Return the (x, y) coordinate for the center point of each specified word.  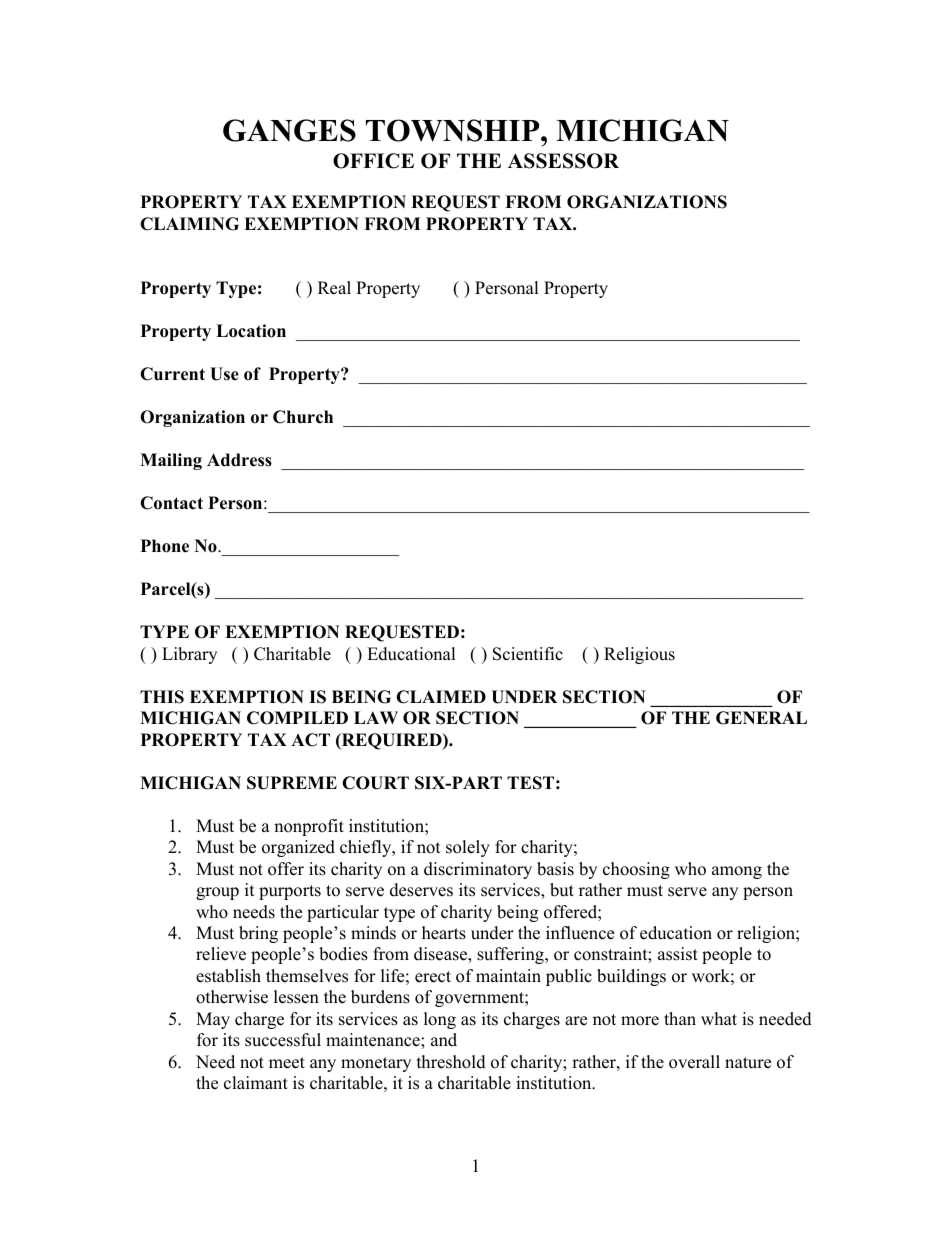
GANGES (289, 130)
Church (303, 417)
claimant (256, 1083)
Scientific (528, 654)
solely (468, 848)
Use (224, 374)
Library (189, 655)
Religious (639, 655)
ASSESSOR (563, 161)
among (737, 872)
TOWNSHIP (454, 130)
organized (298, 848)
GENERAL (761, 718)
